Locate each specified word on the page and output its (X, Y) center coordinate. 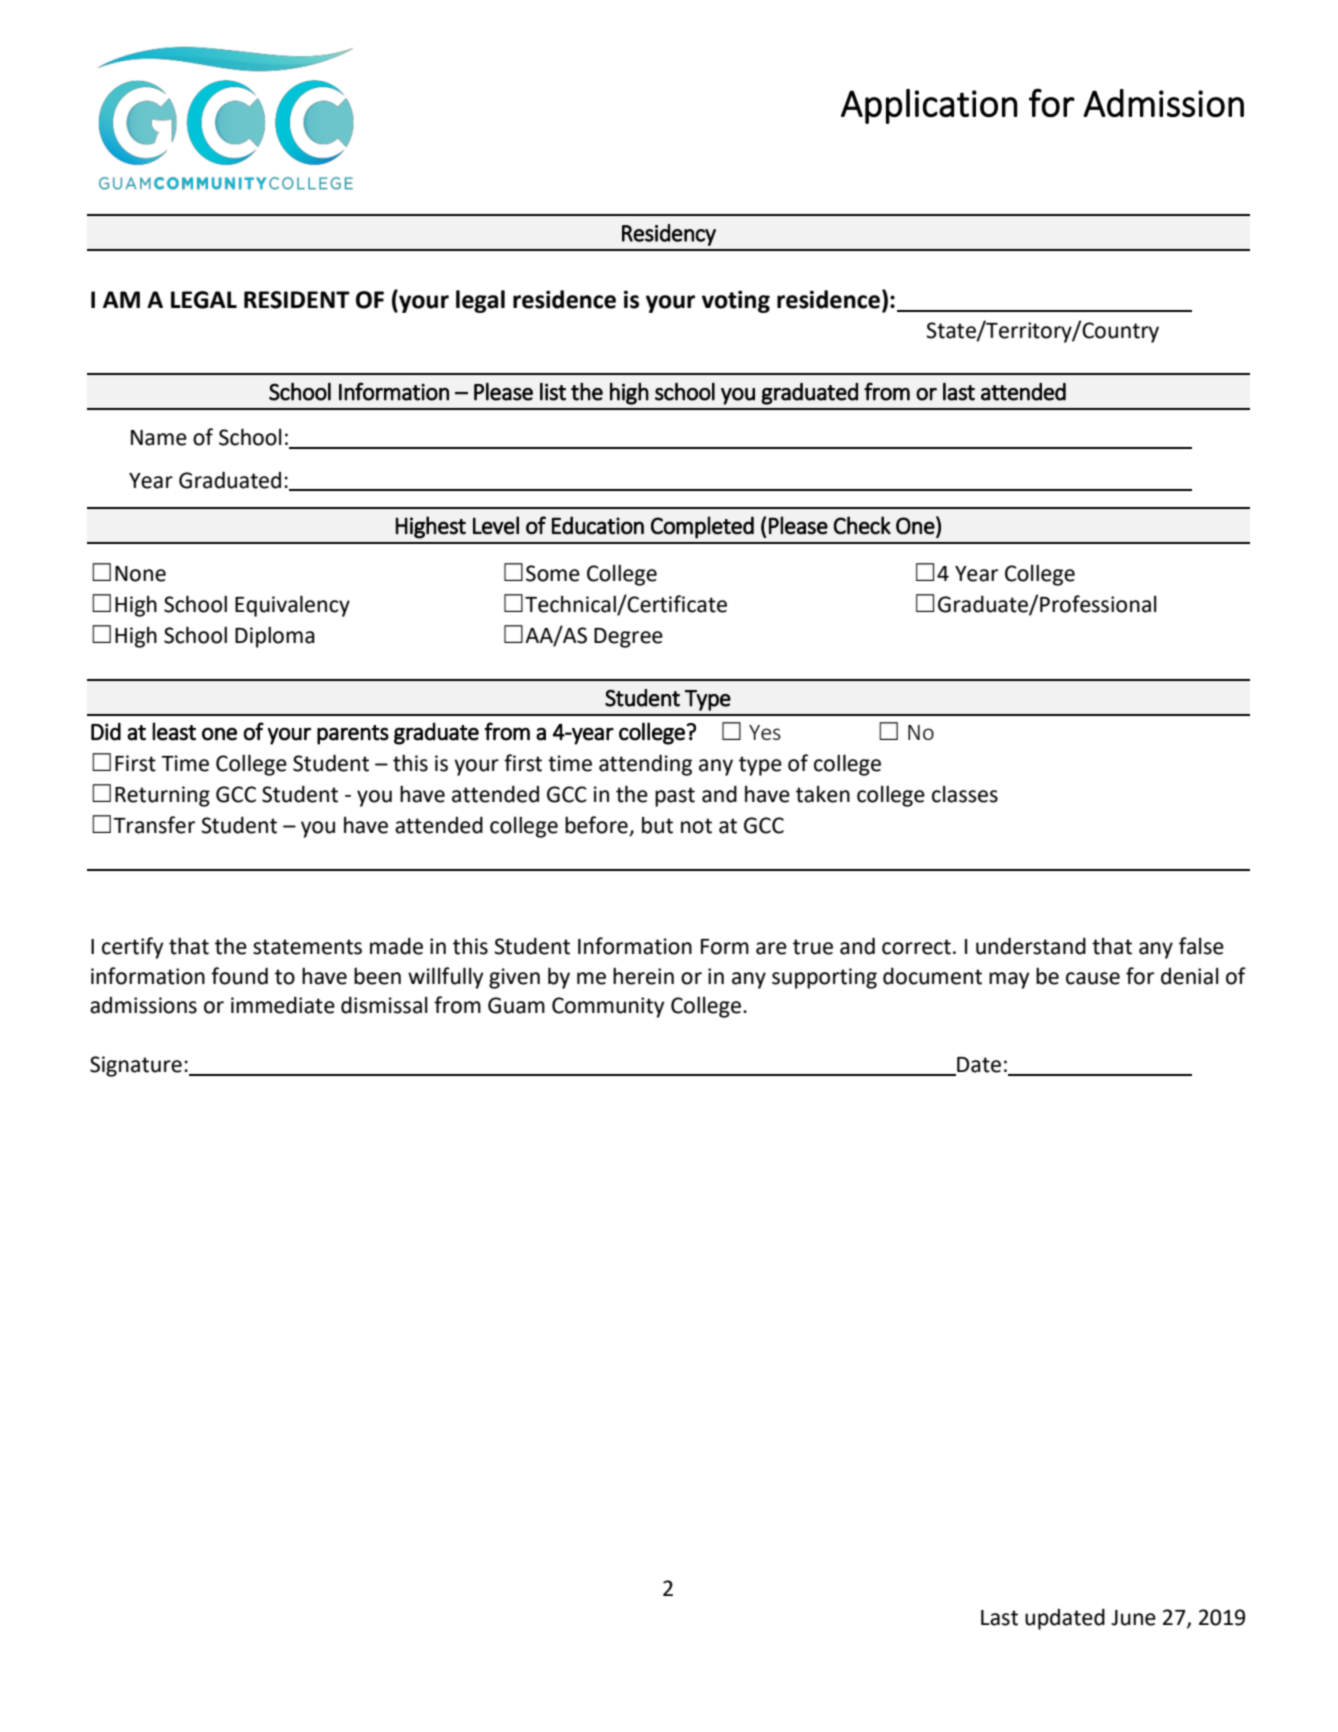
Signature (136, 1066)
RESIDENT (297, 300)
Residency (669, 235)
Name (159, 438)
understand (1031, 946)
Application (929, 106)
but (657, 825)
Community (608, 1007)
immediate (283, 1005)
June (1133, 1618)
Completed (702, 527)
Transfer (154, 825)
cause (1093, 978)
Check (862, 525)
